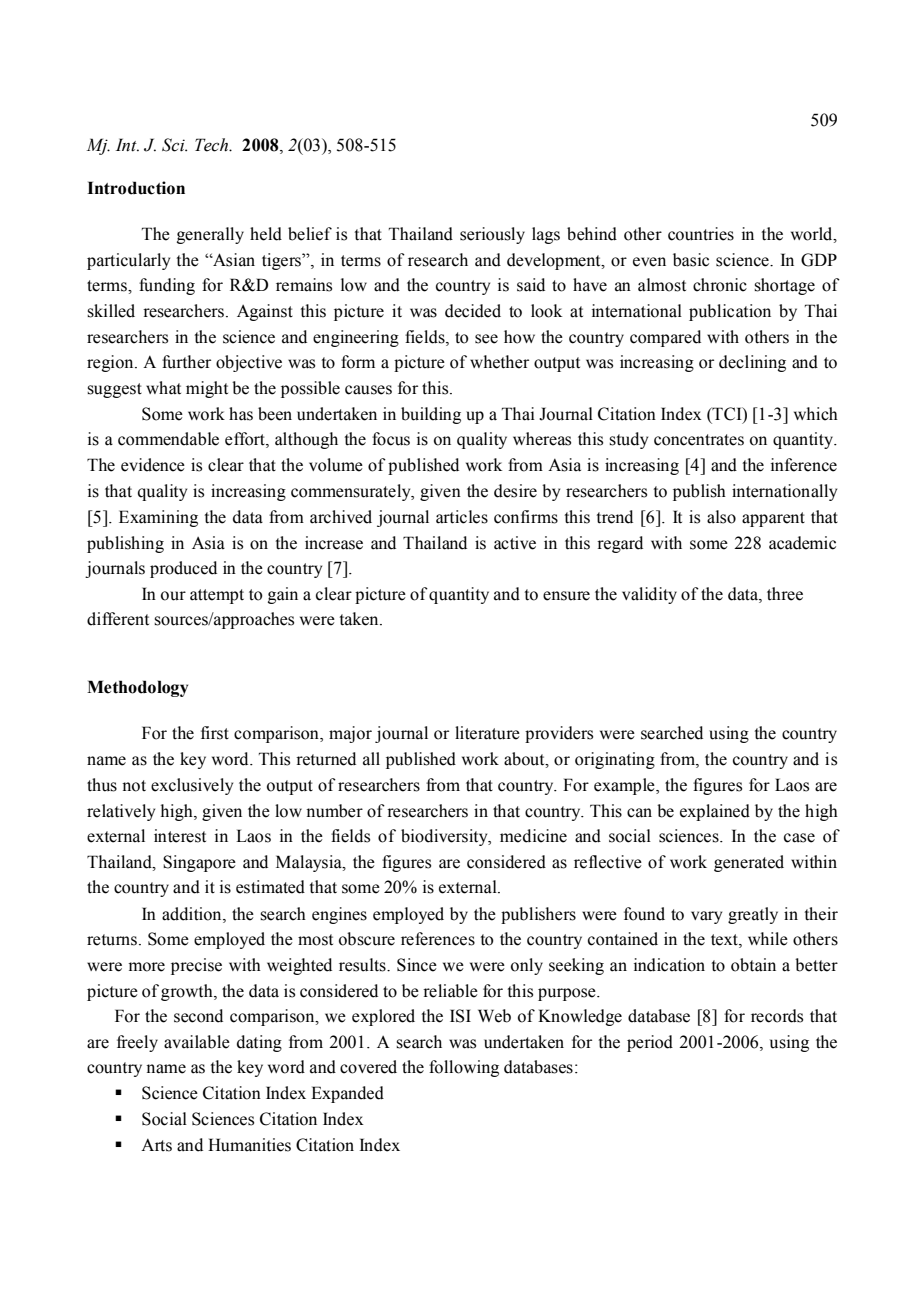 Image resolution: width=924 pixels, height=1308 pixels. Describe the element at coordinates (180, 836) in the page. I see `interest` at that location.
